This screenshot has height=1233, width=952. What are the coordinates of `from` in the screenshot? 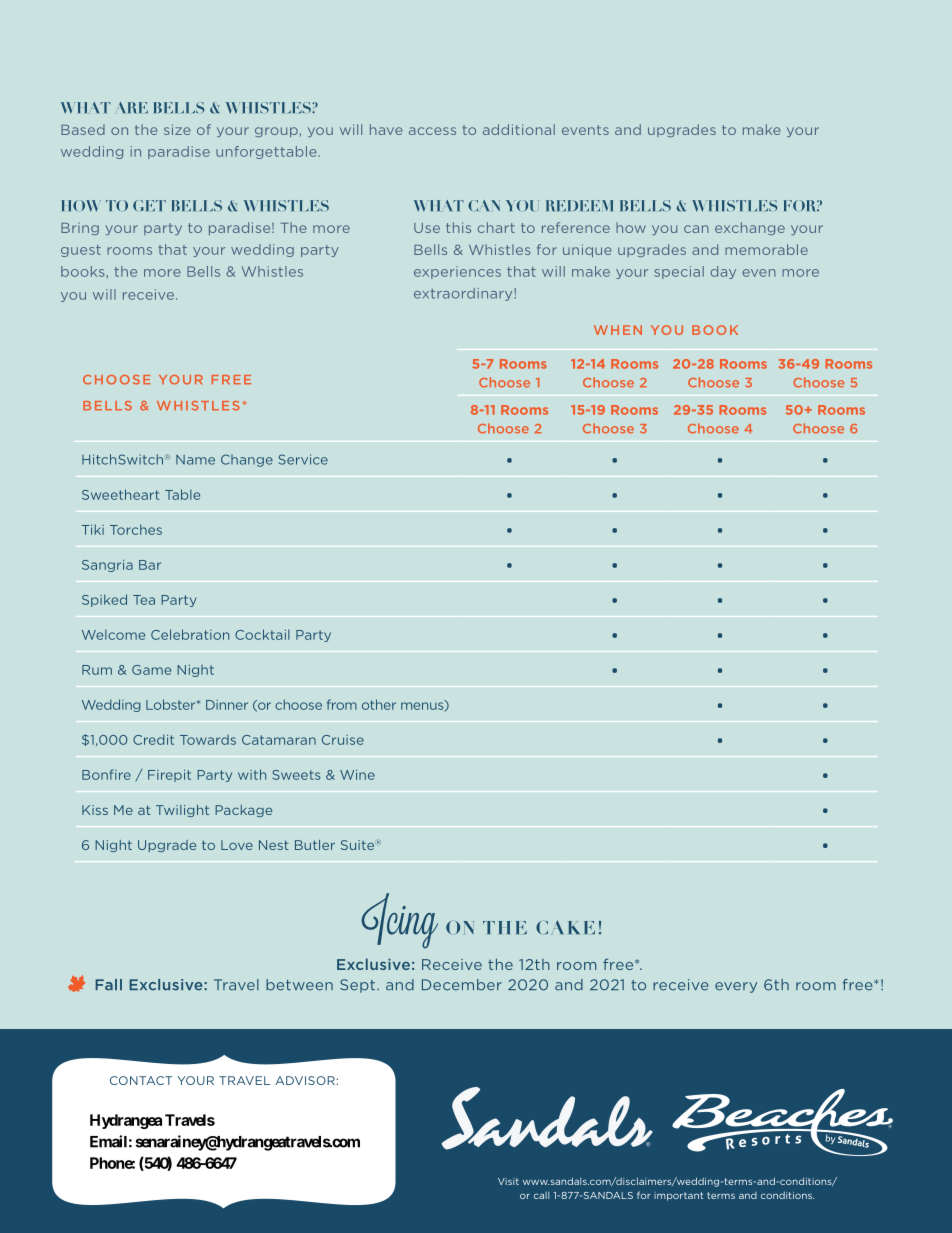 It's located at (342, 704).
